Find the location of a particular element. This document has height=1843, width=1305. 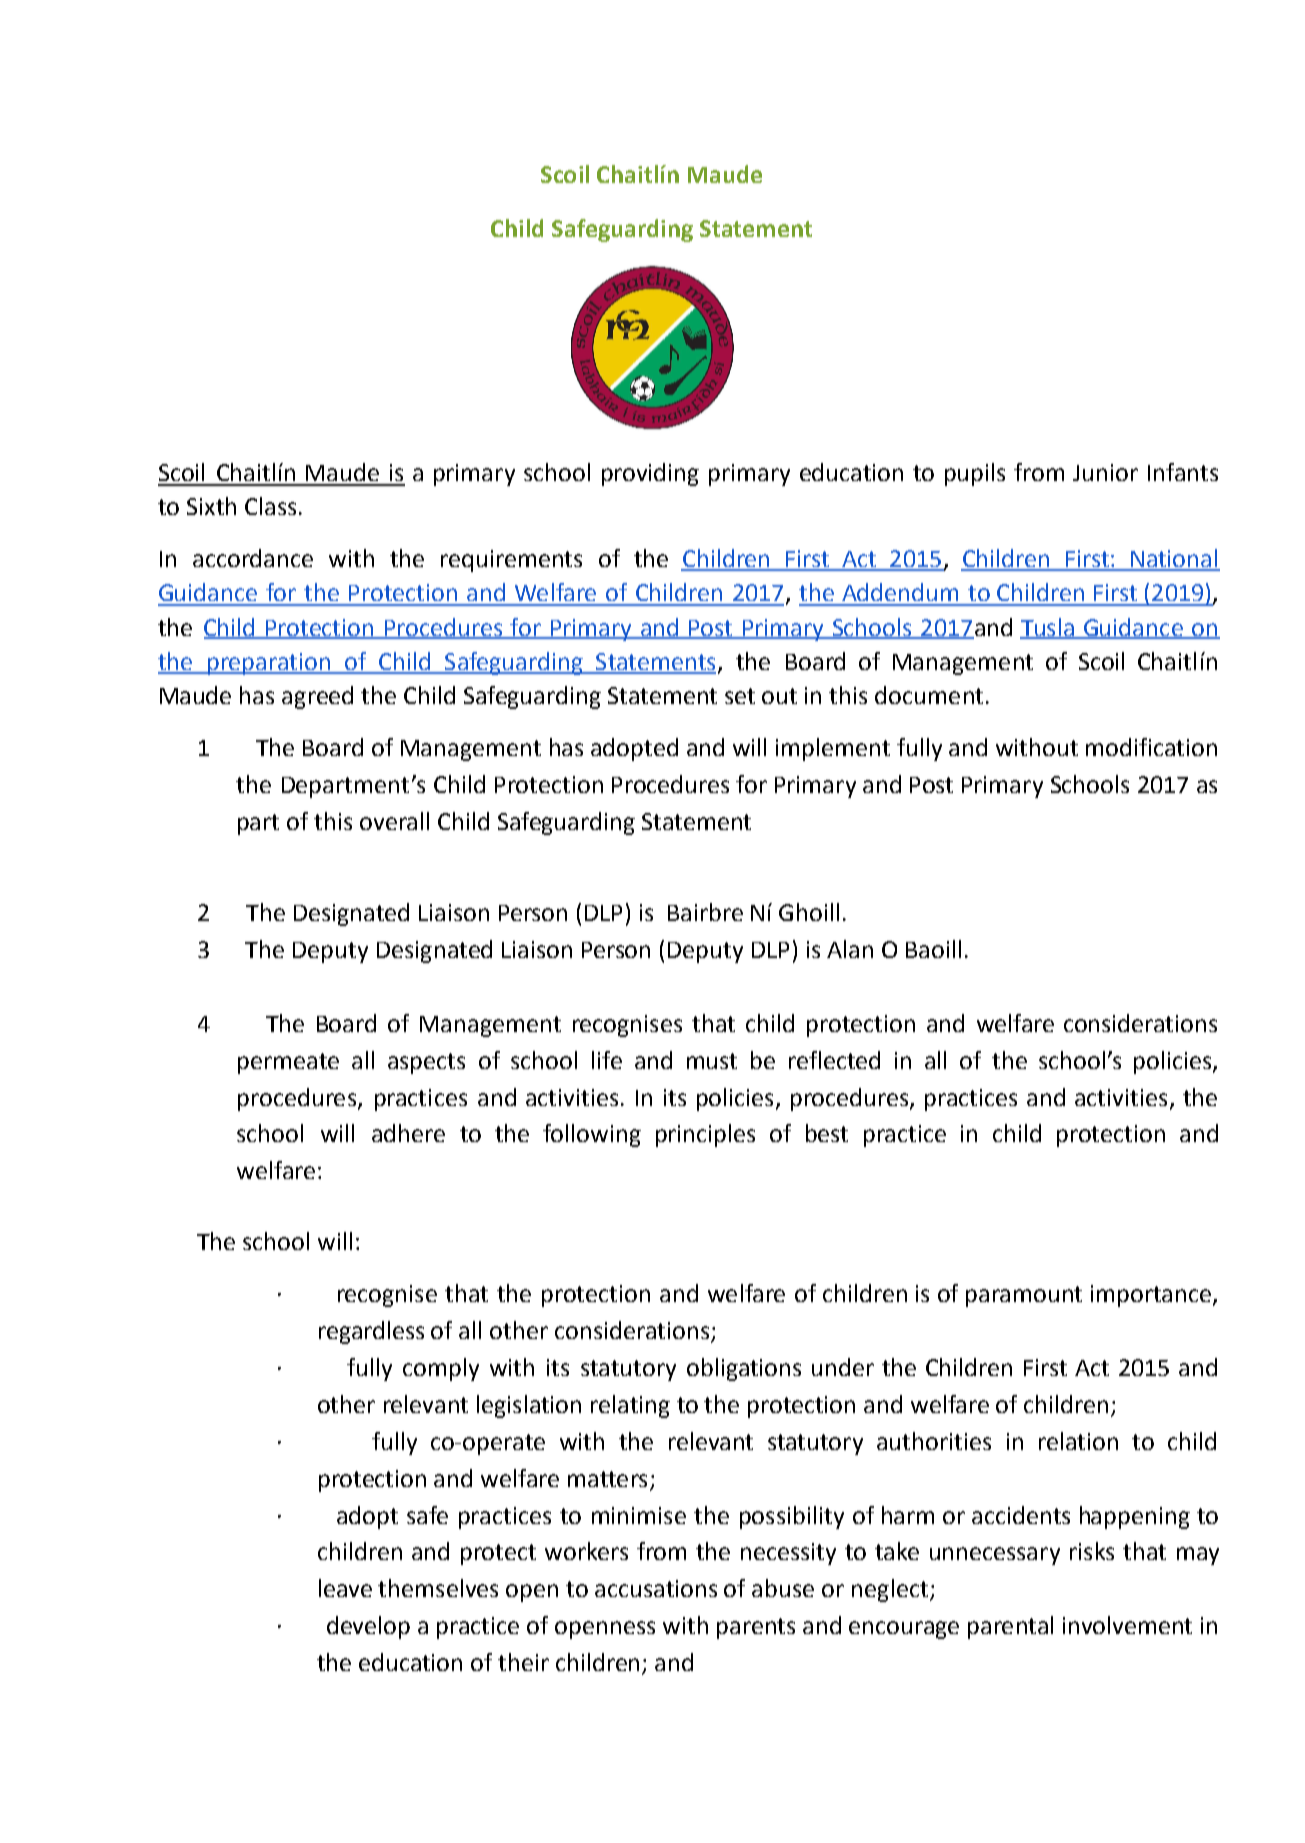

develop is located at coordinates (368, 1627).
